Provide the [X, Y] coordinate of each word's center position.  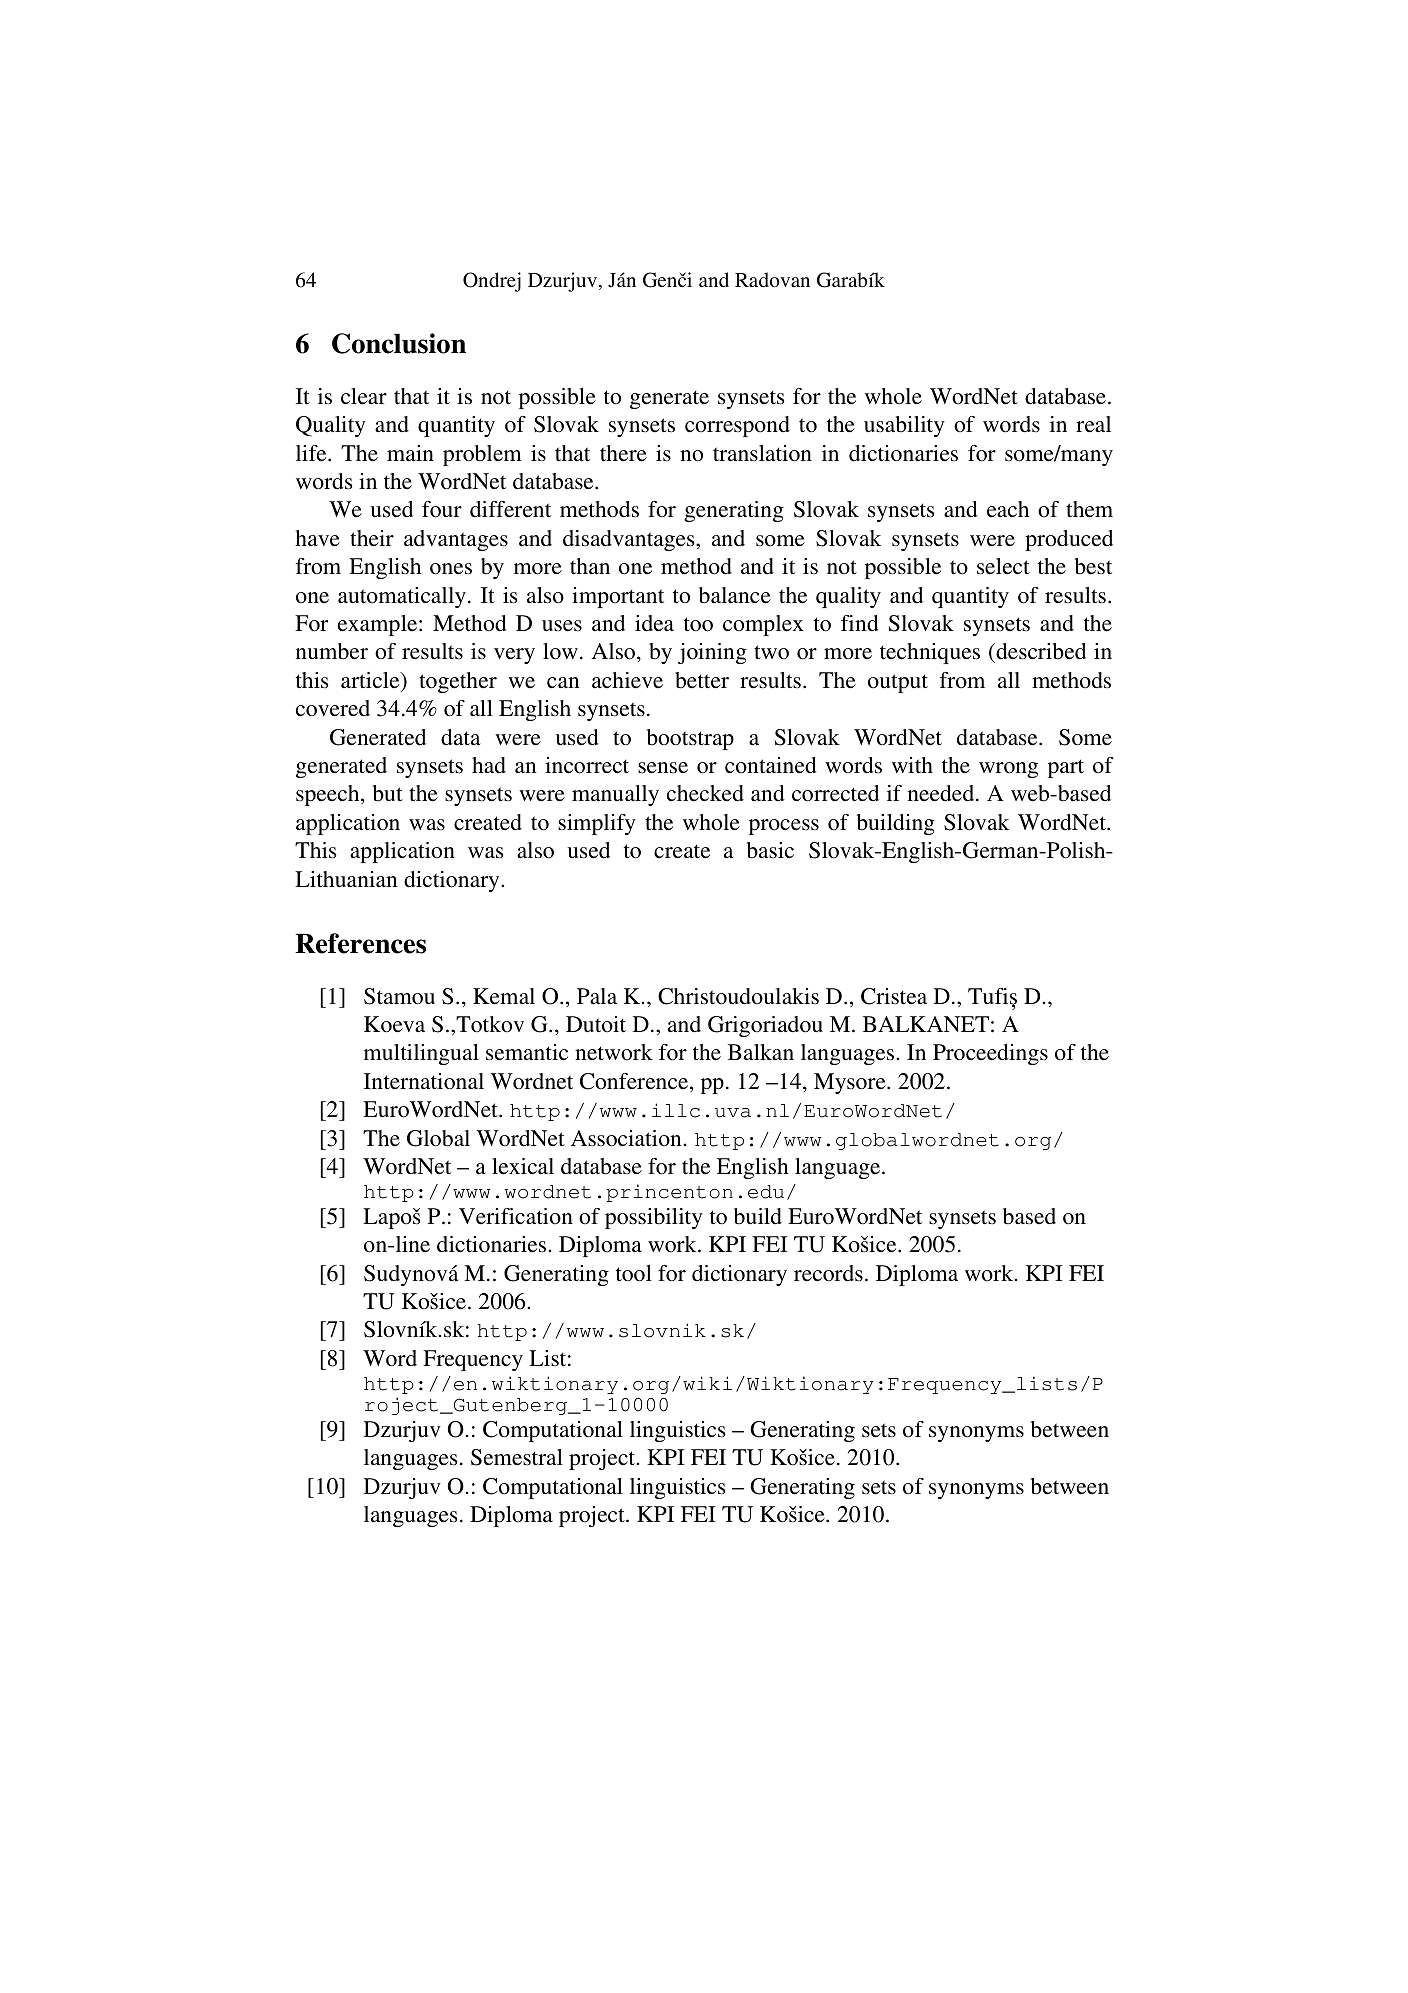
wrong [1008, 770]
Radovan [772, 279]
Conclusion [399, 343]
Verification [516, 1216]
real [1093, 424]
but [388, 793]
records [828, 1273]
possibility [654, 1218]
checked [705, 793]
